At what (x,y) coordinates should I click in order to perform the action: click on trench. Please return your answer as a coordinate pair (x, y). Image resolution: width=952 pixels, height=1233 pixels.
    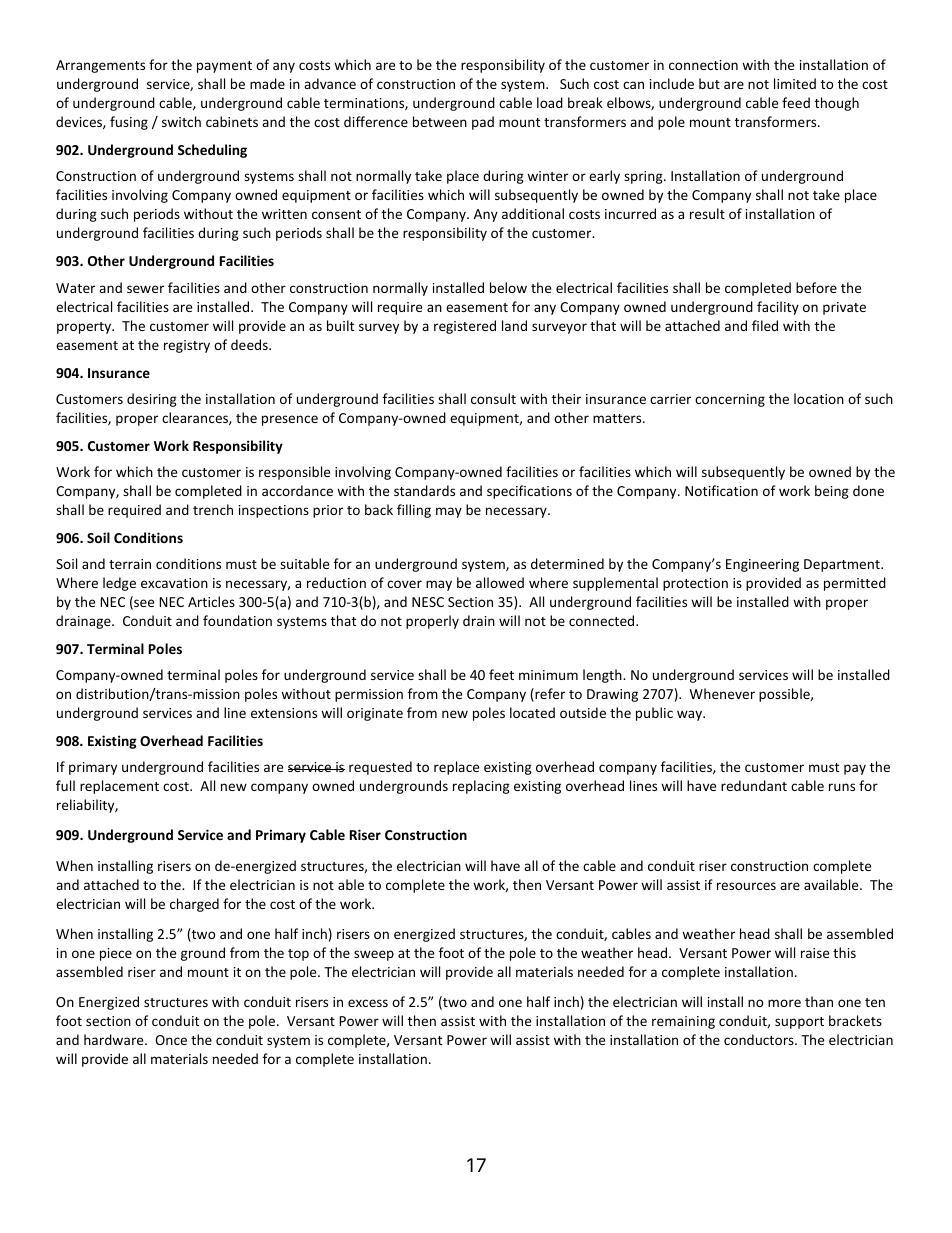
    Looking at the image, I should click on (213, 509).
